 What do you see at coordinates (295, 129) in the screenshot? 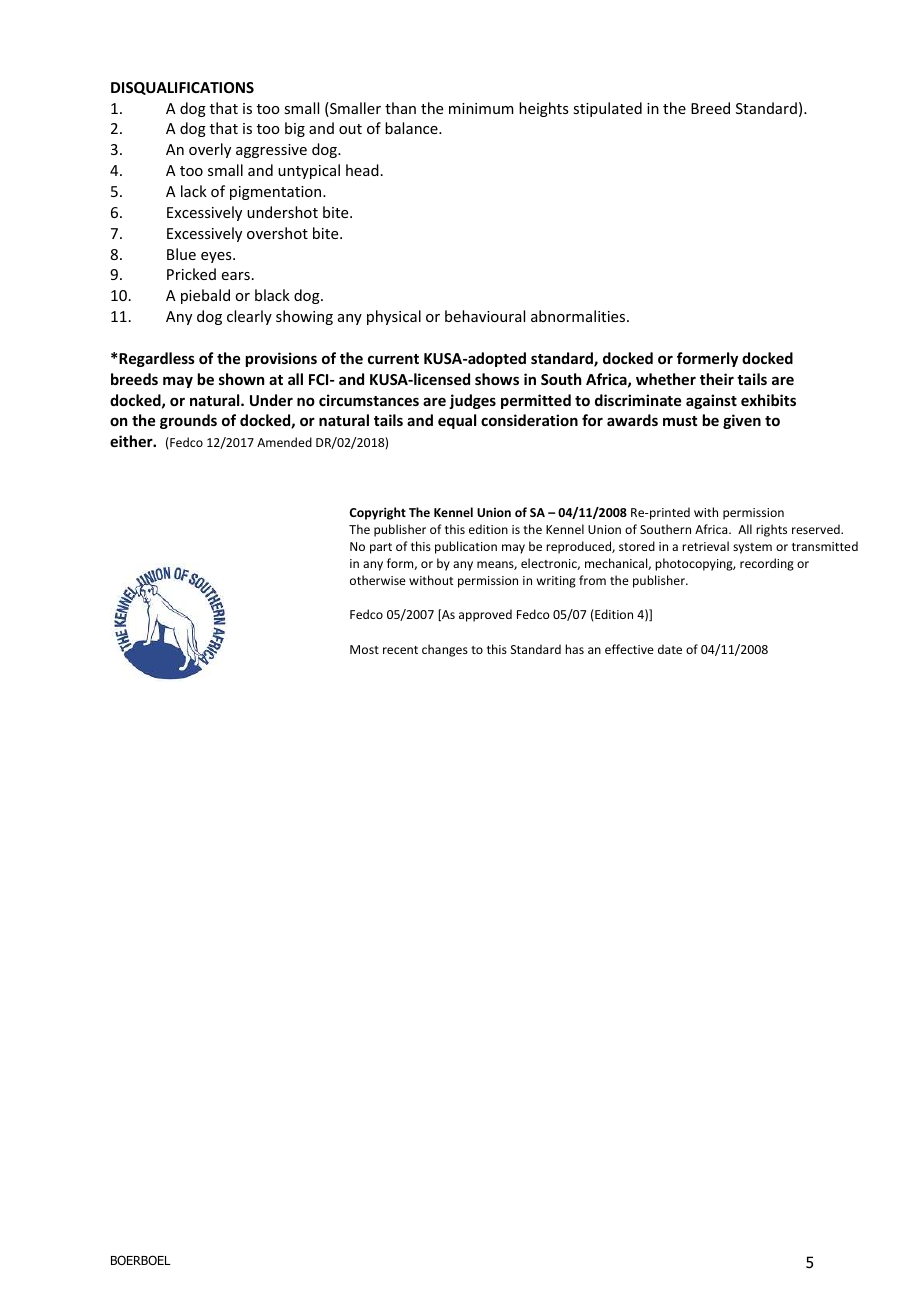
I see `big` at bounding box center [295, 129].
